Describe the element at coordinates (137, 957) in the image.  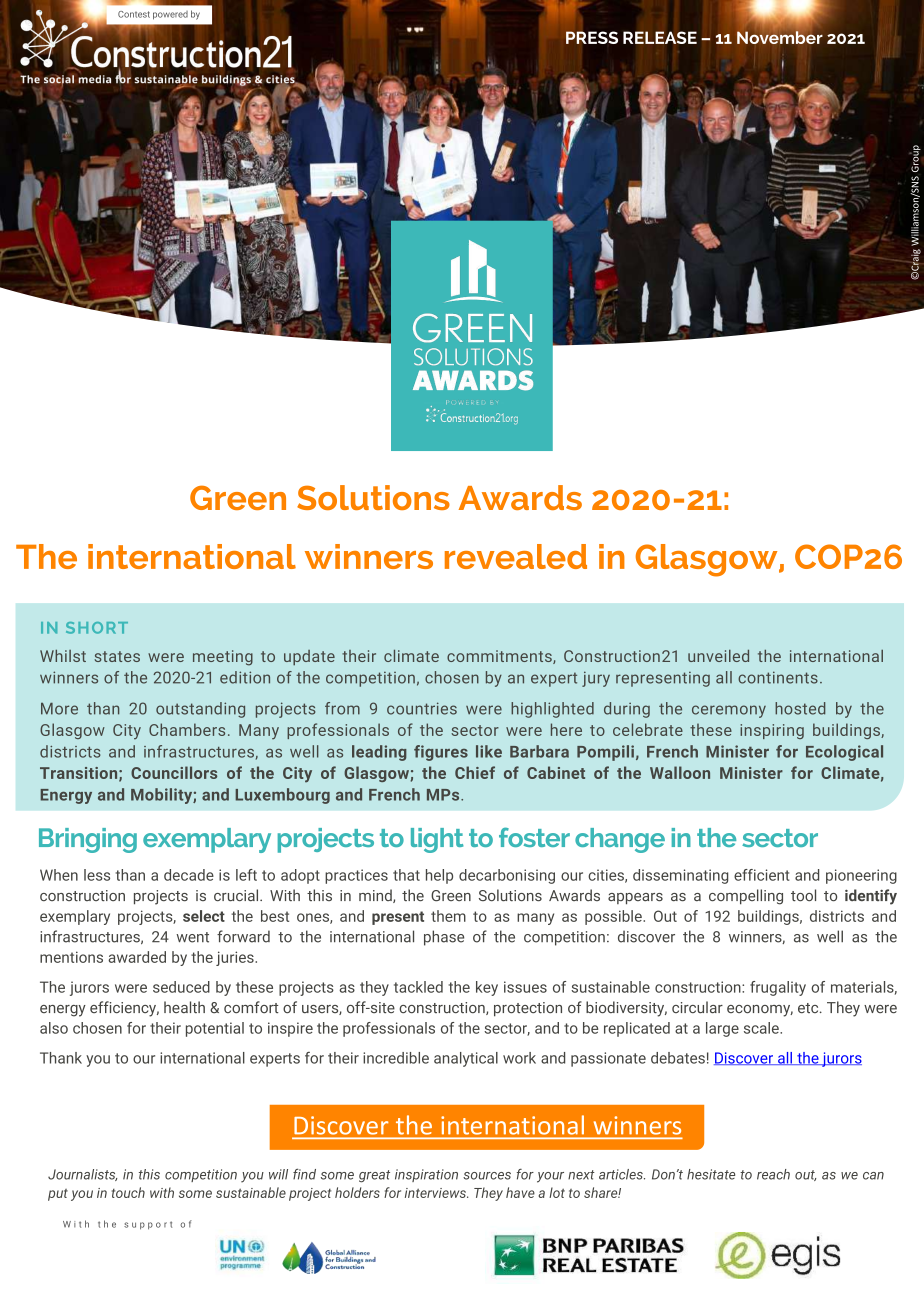
I see `awarded` at that location.
